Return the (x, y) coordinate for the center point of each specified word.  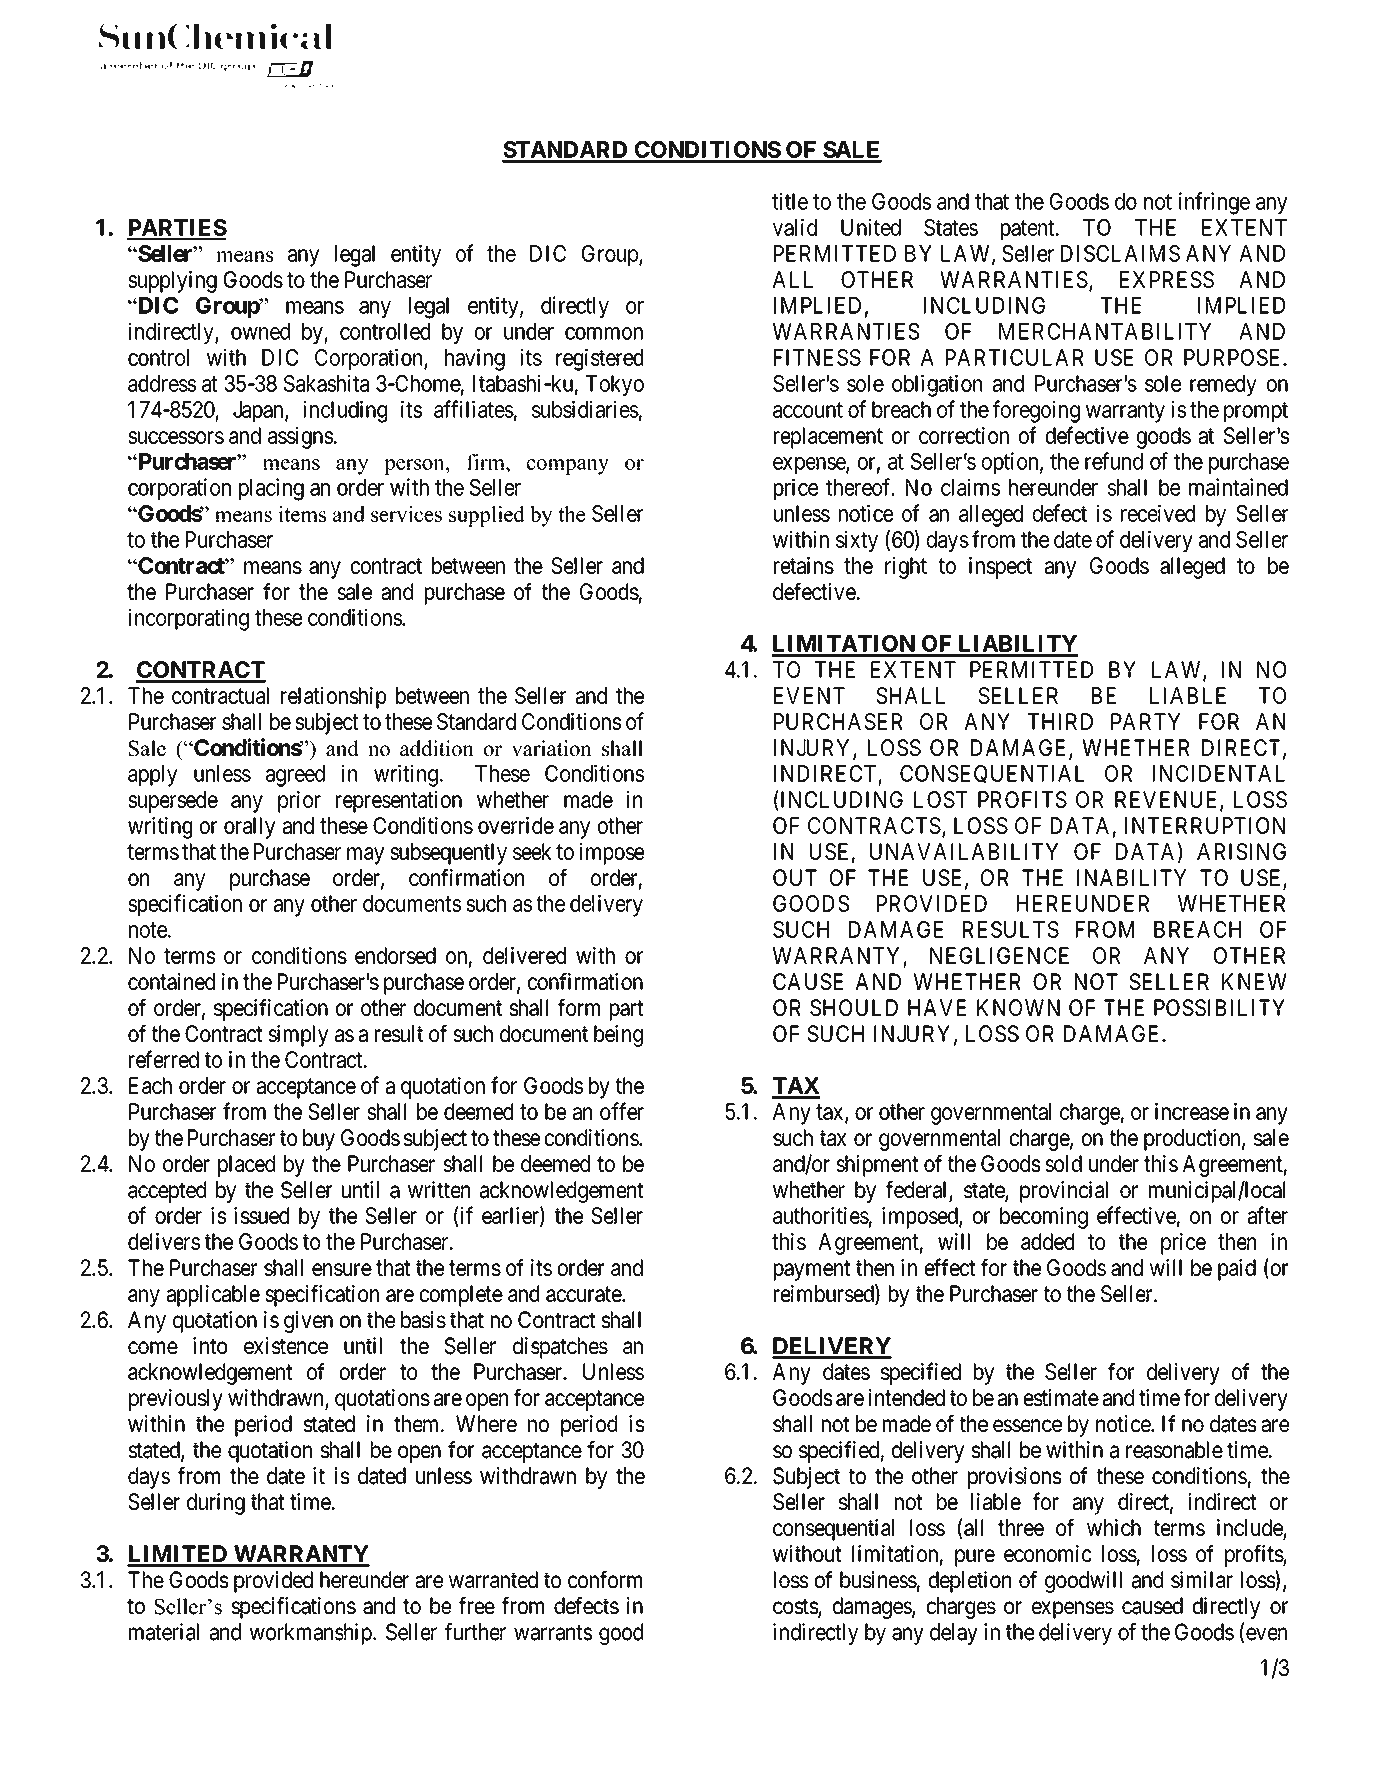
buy (319, 1140)
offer (622, 1111)
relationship (333, 698)
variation (552, 748)
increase (1192, 1111)
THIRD (1060, 721)
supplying (172, 282)
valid (795, 227)
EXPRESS (1167, 279)
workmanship (311, 1634)
